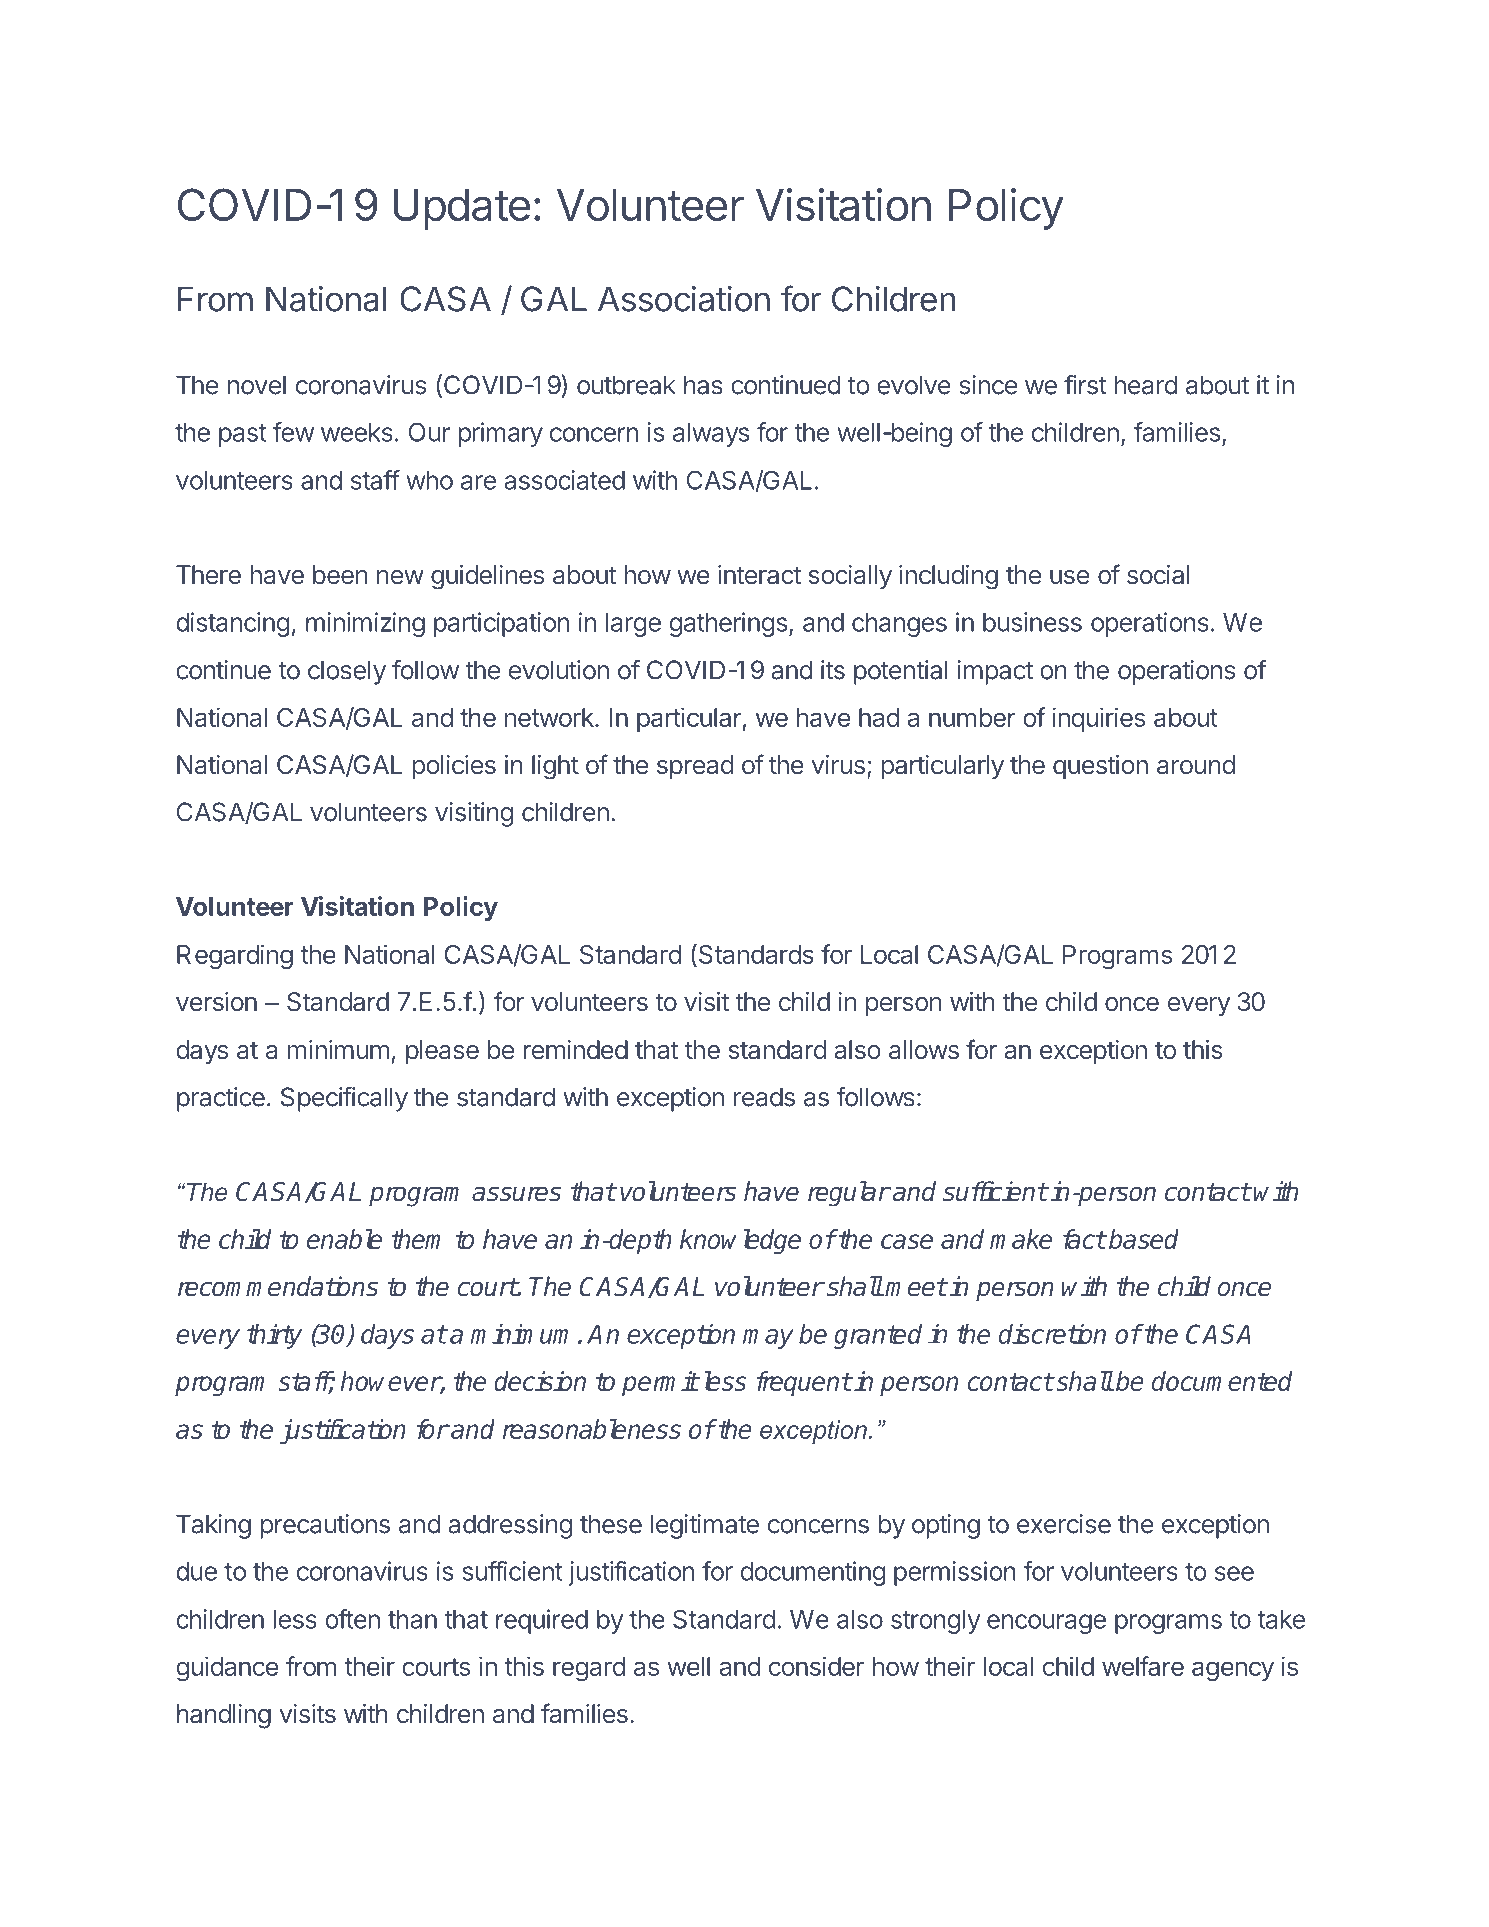 This image has height=1927, width=1489. I want to click on Update, so click(461, 209).
